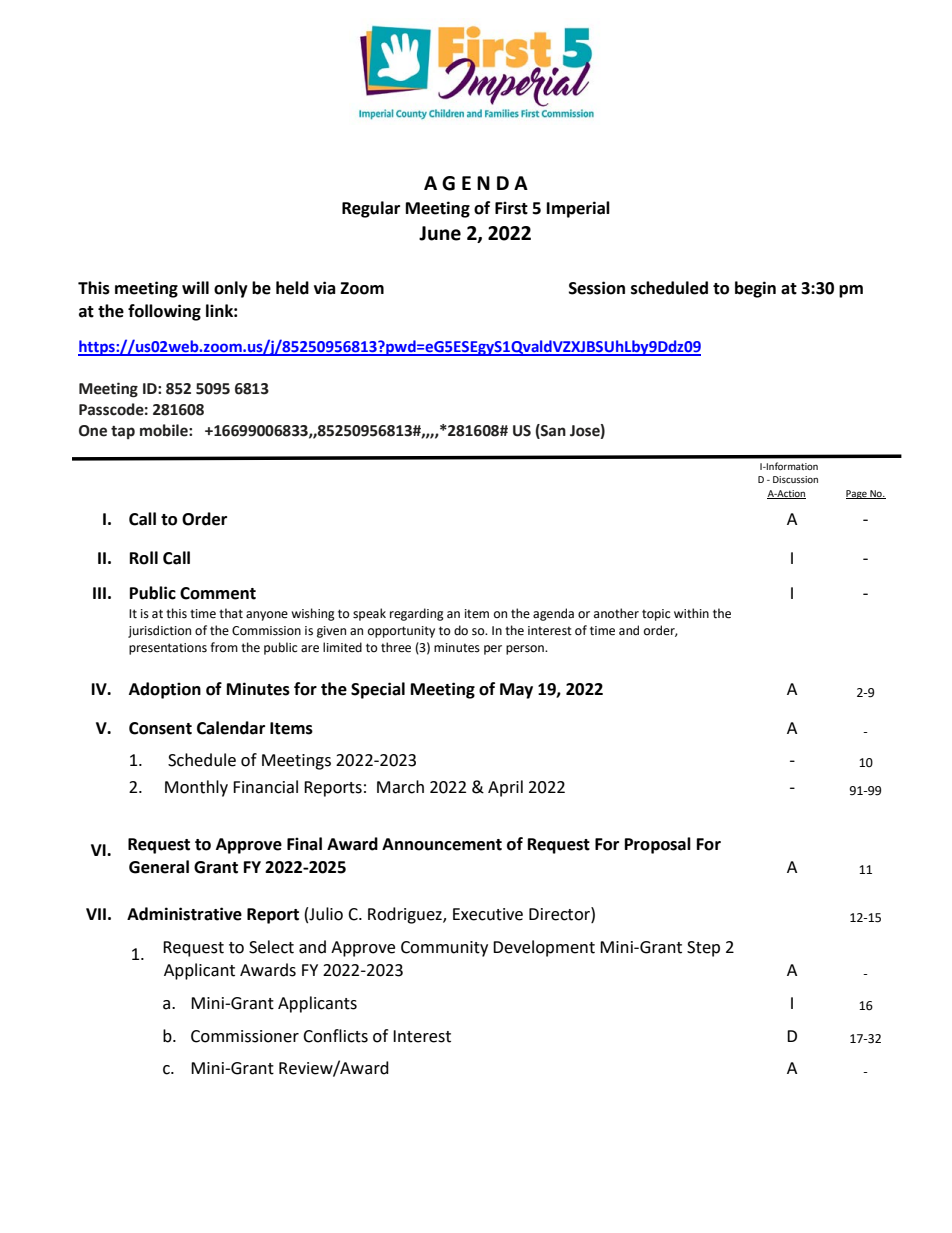 This image has width=952, height=1233. What do you see at coordinates (755, 289) in the image?
I see `begin` at bounding box center [755, 289].
